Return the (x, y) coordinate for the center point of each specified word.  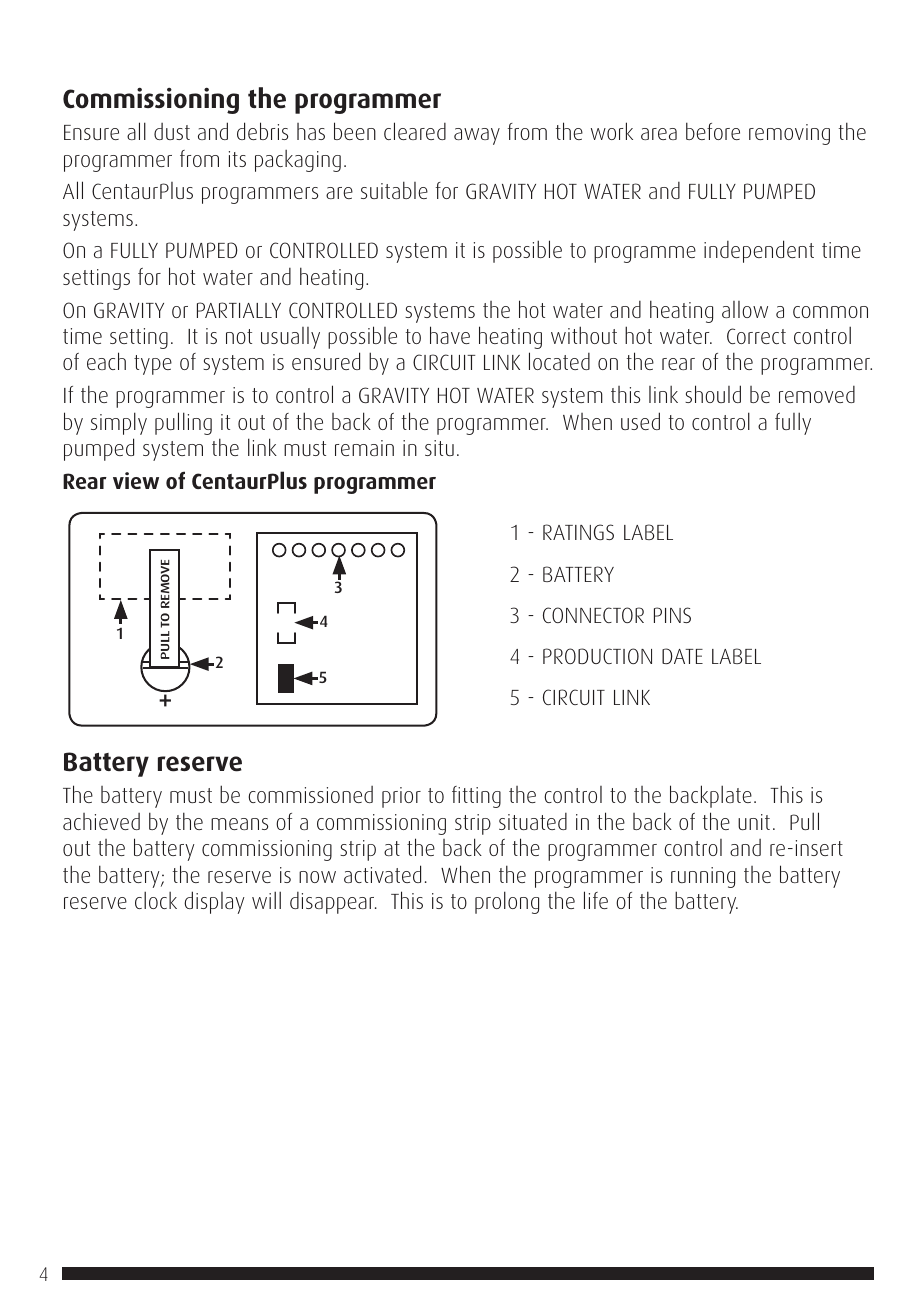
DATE (682, 656)
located (559, 361)
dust (172, 131)
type (153, 365)
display (214, 902)
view (136, 480)
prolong (507, 902)
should (713, 394)
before (713, 131)
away (477, 136)
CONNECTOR (593, 615)
